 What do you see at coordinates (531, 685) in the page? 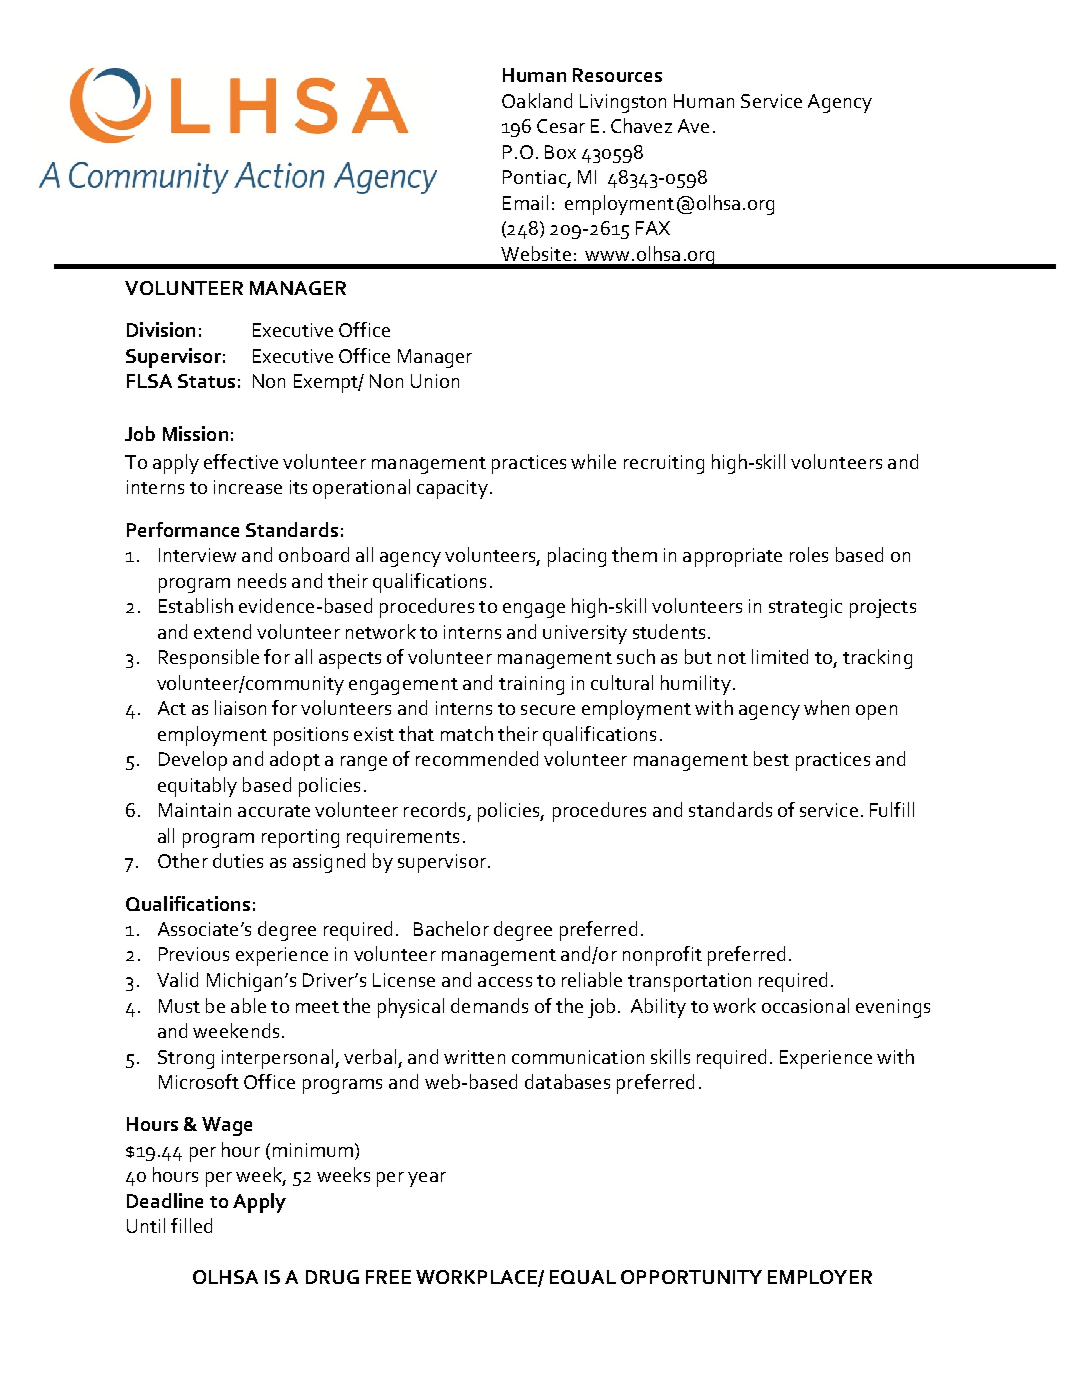
I see `training` at bounding box center [531, 685].
